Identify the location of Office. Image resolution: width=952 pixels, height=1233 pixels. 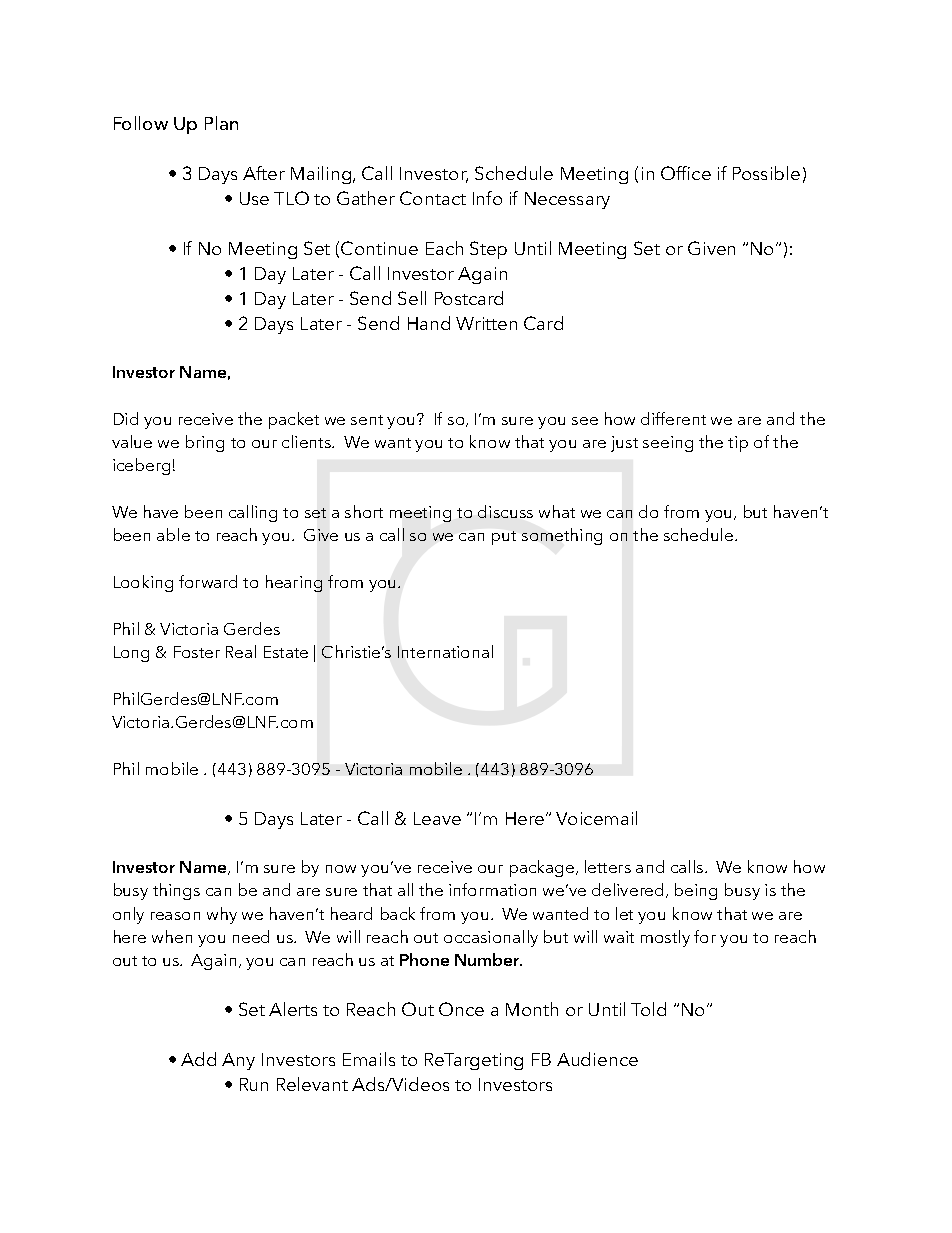
(686, 173).
